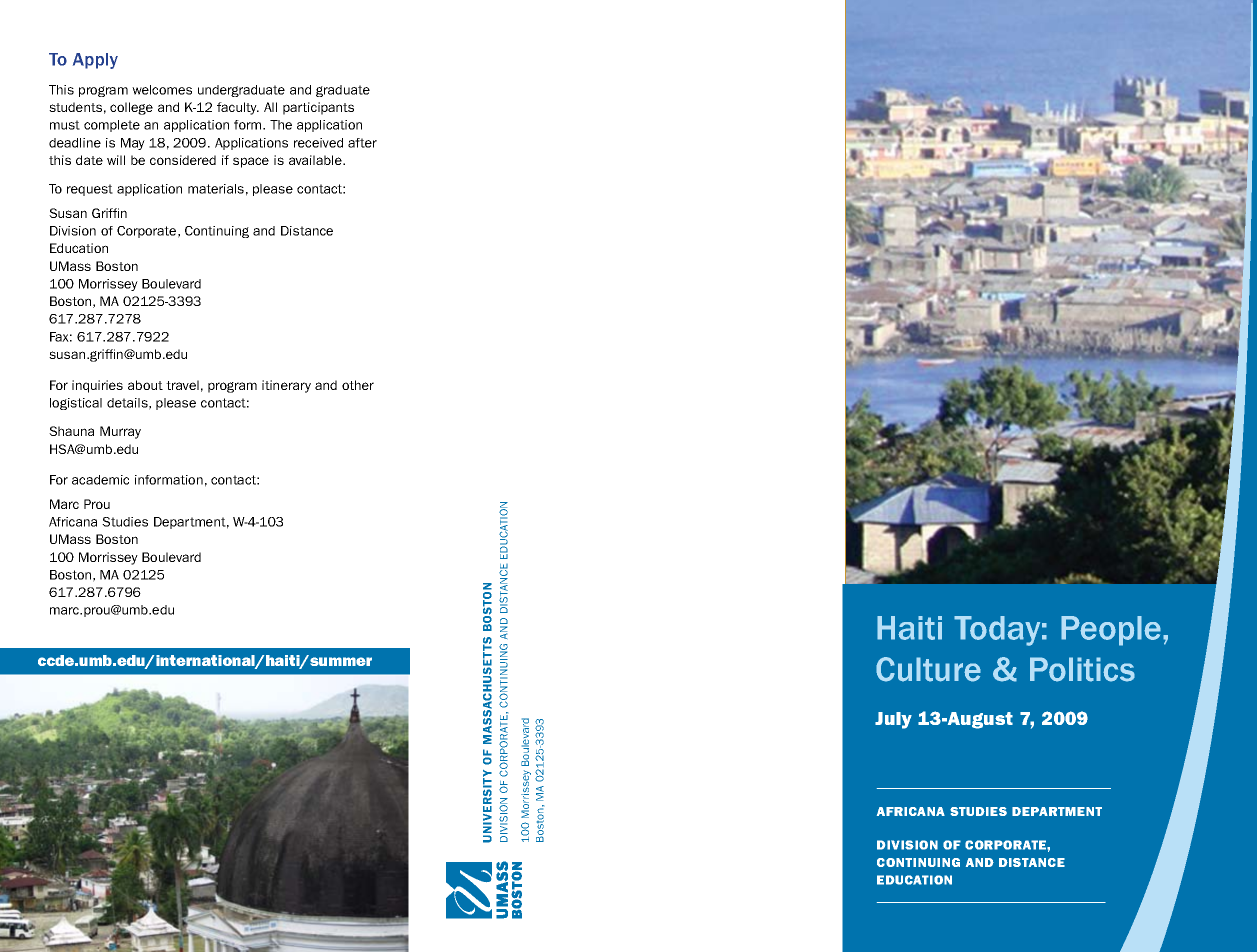 The height and width of the document is (952, 1257). Describe the element at coordinates (120, 432) in the document. I see `Murray` at that location.
